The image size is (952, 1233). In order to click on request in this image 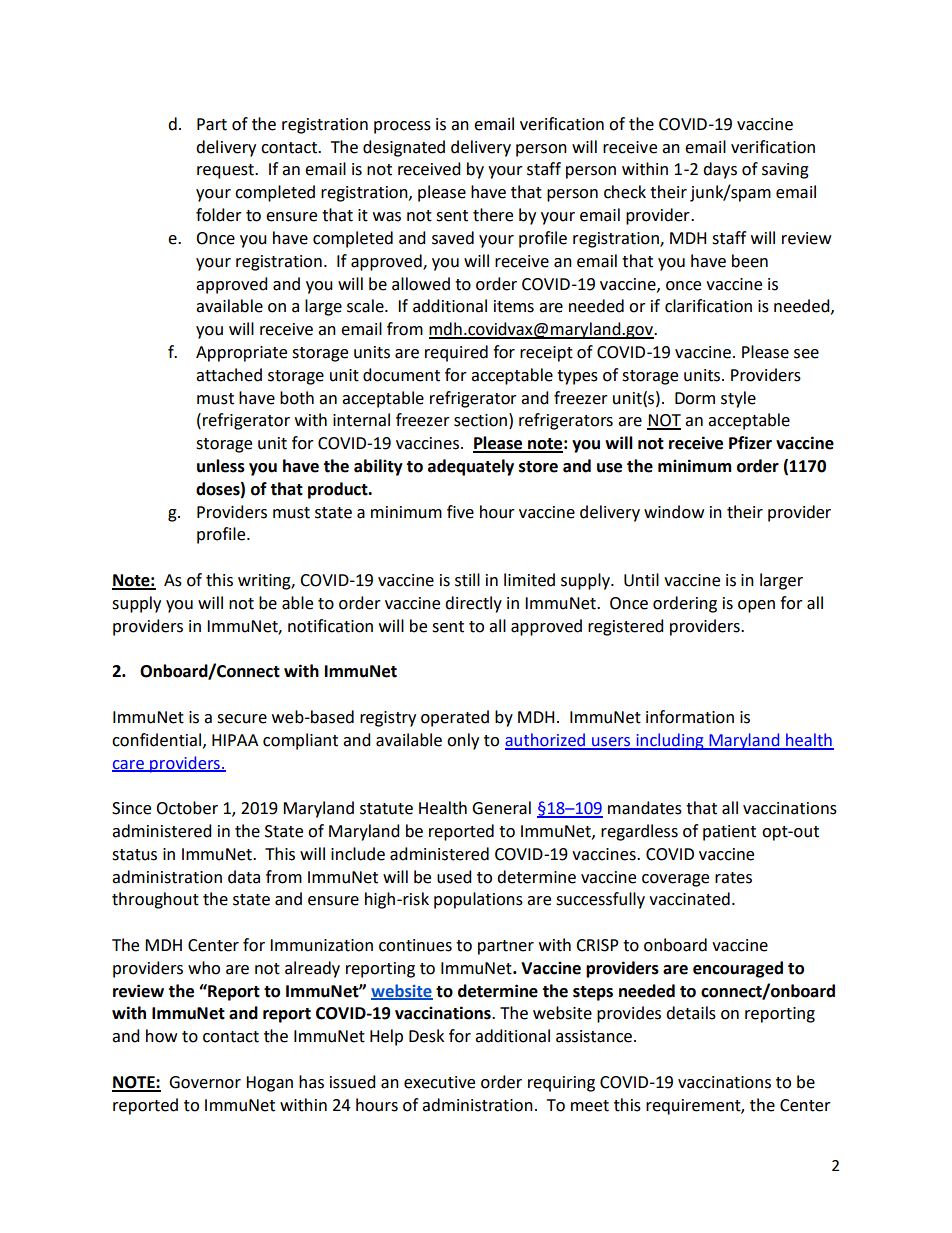, I will do `click(226, 171)`.
